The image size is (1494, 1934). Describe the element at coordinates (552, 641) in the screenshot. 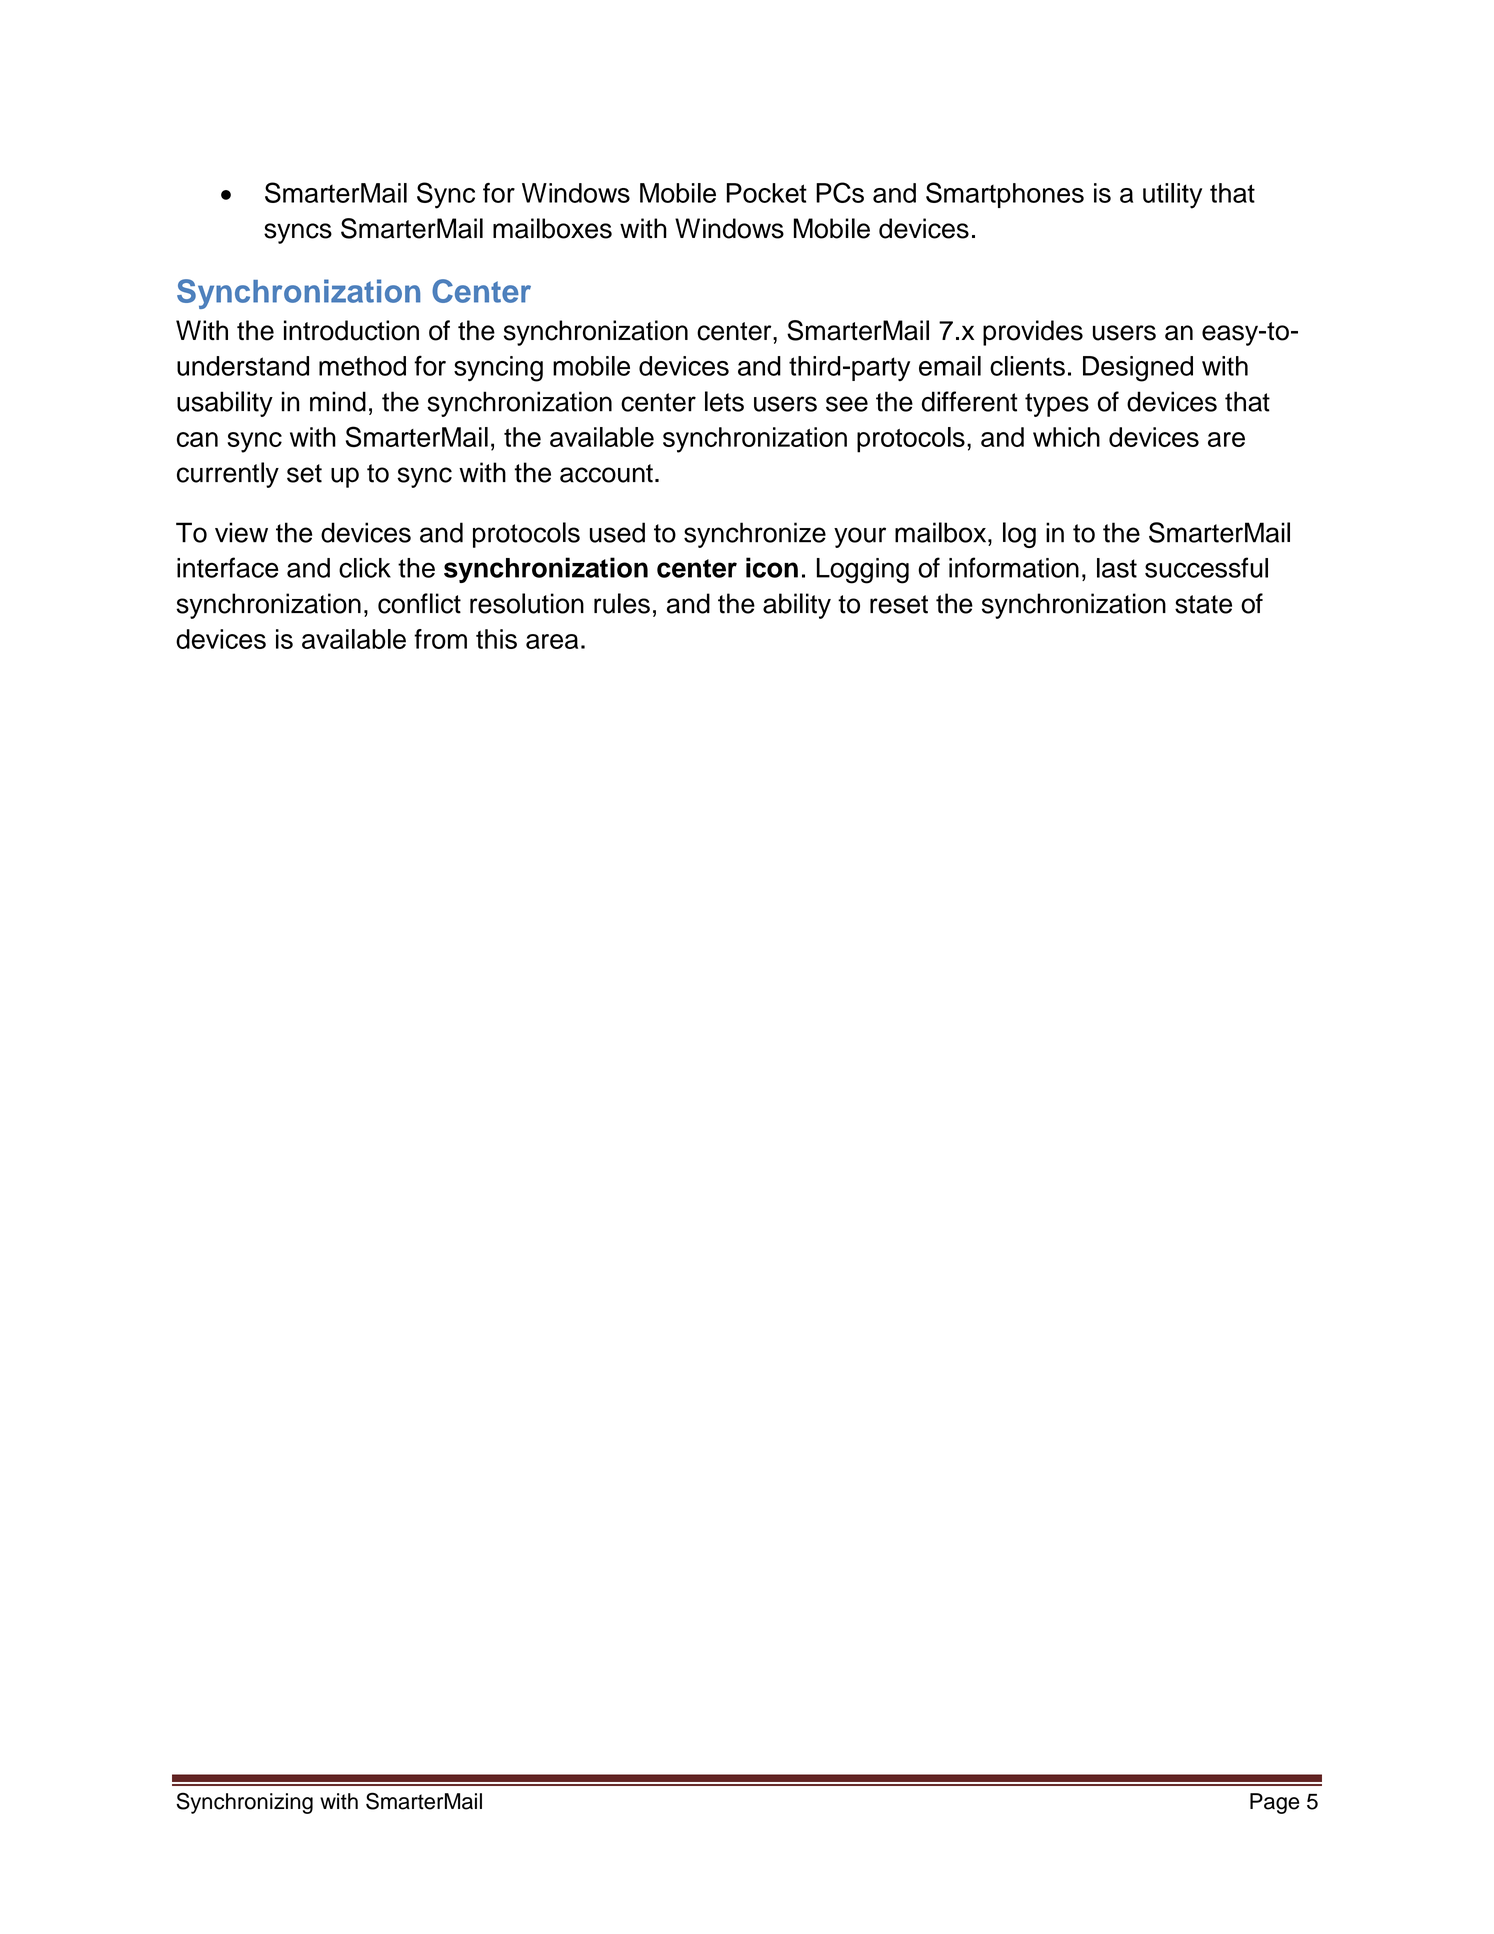

I see `area` at that location.
